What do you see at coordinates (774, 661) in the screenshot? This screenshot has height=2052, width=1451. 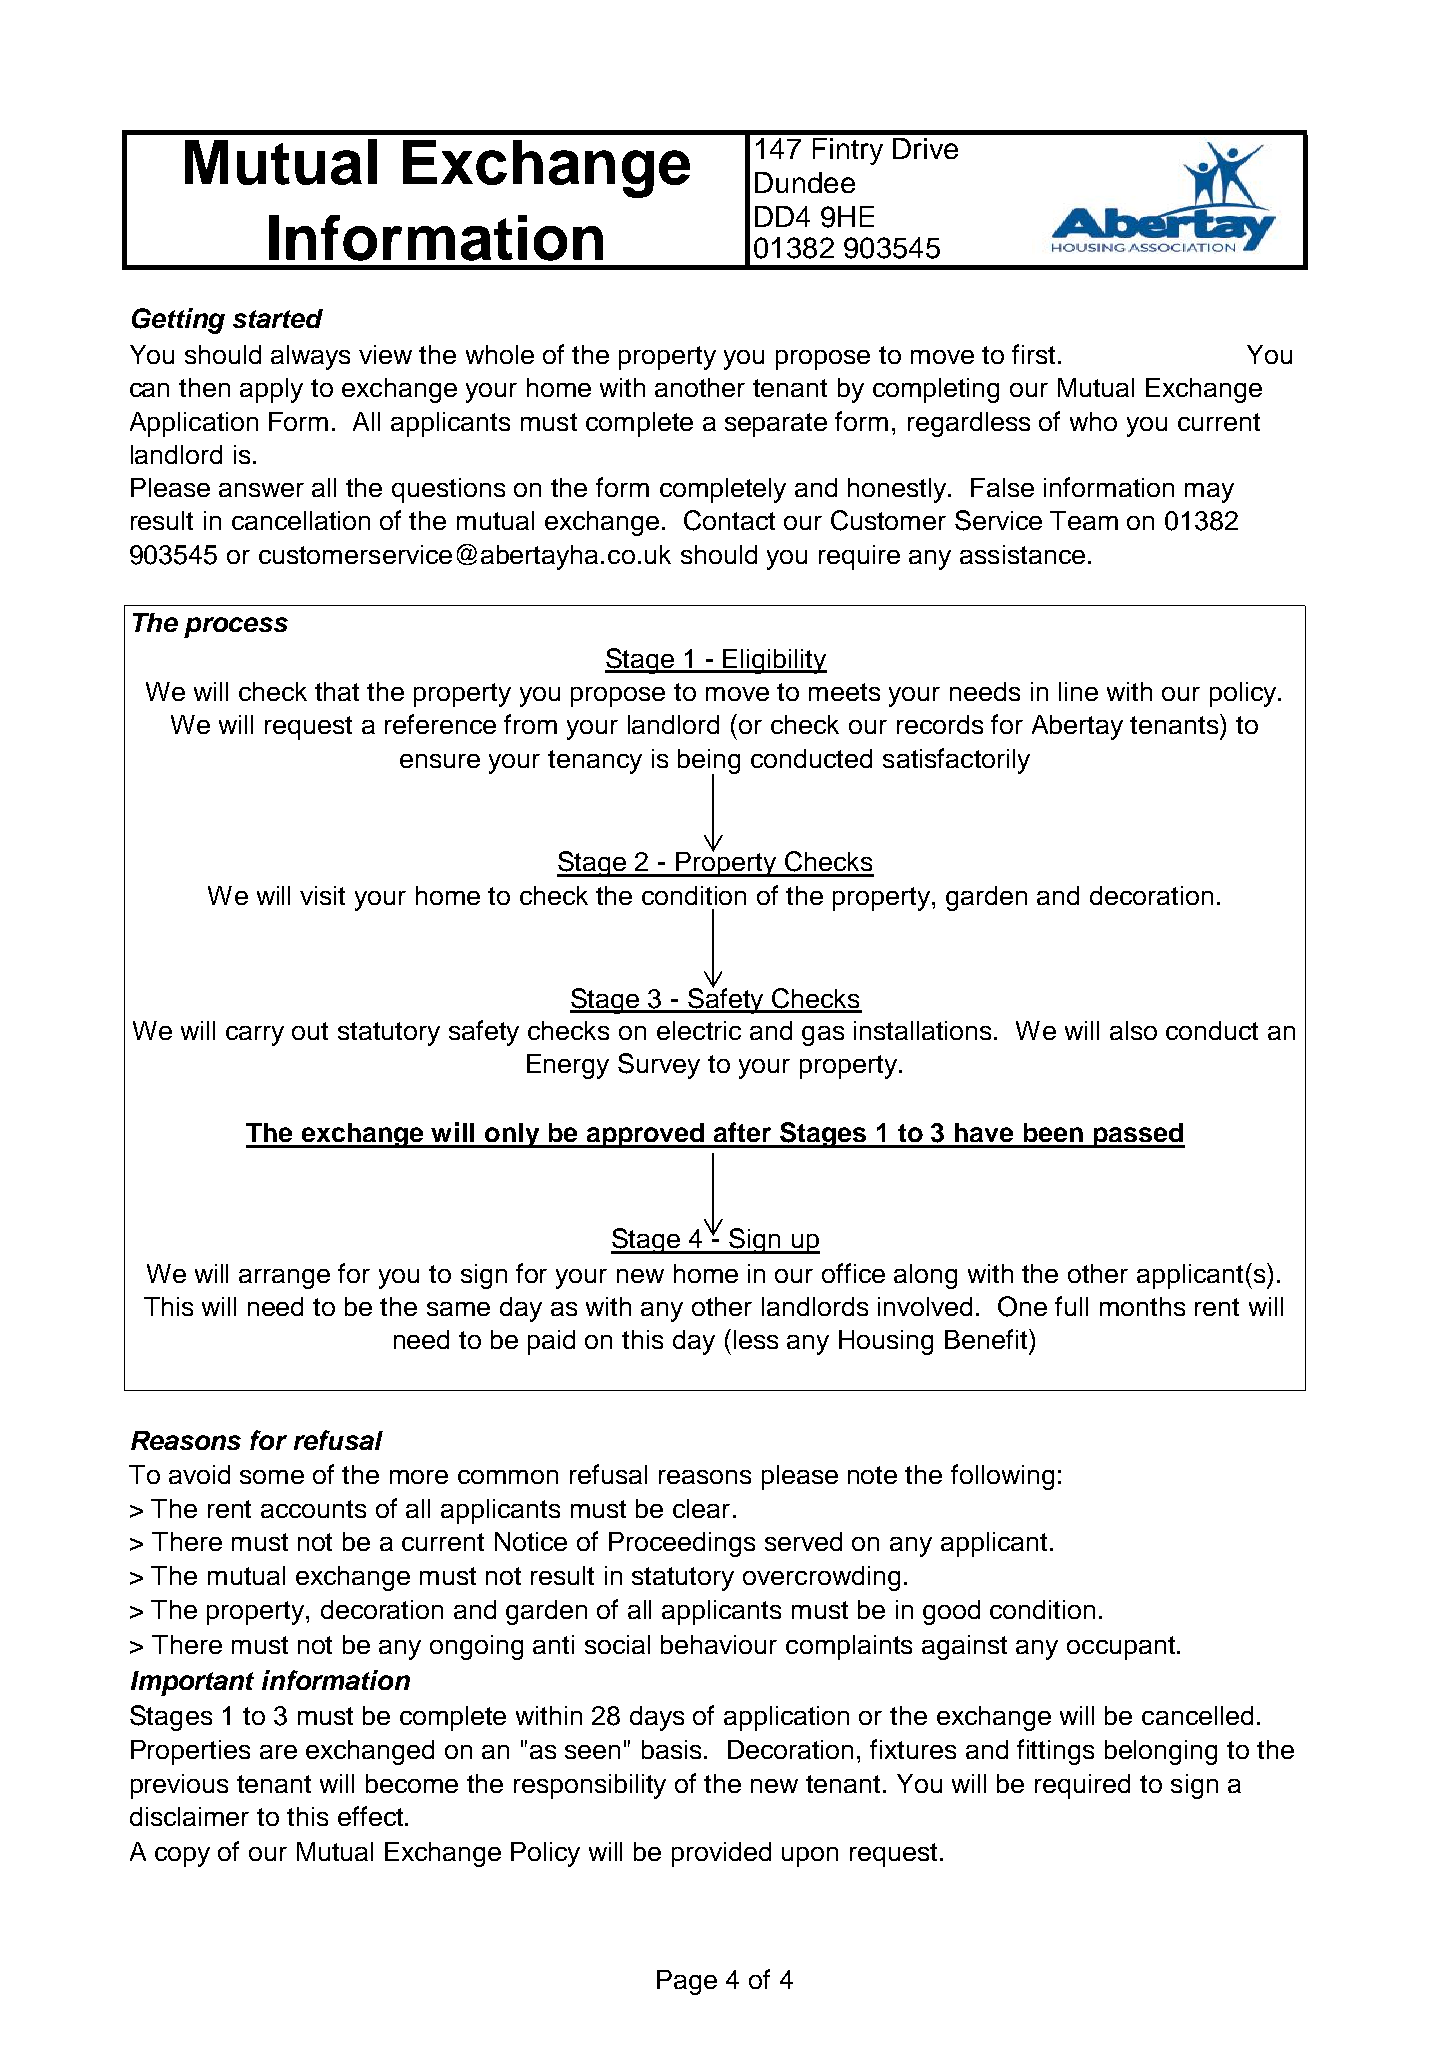 I see `Eligibility` at bounding box center [774, 661].
